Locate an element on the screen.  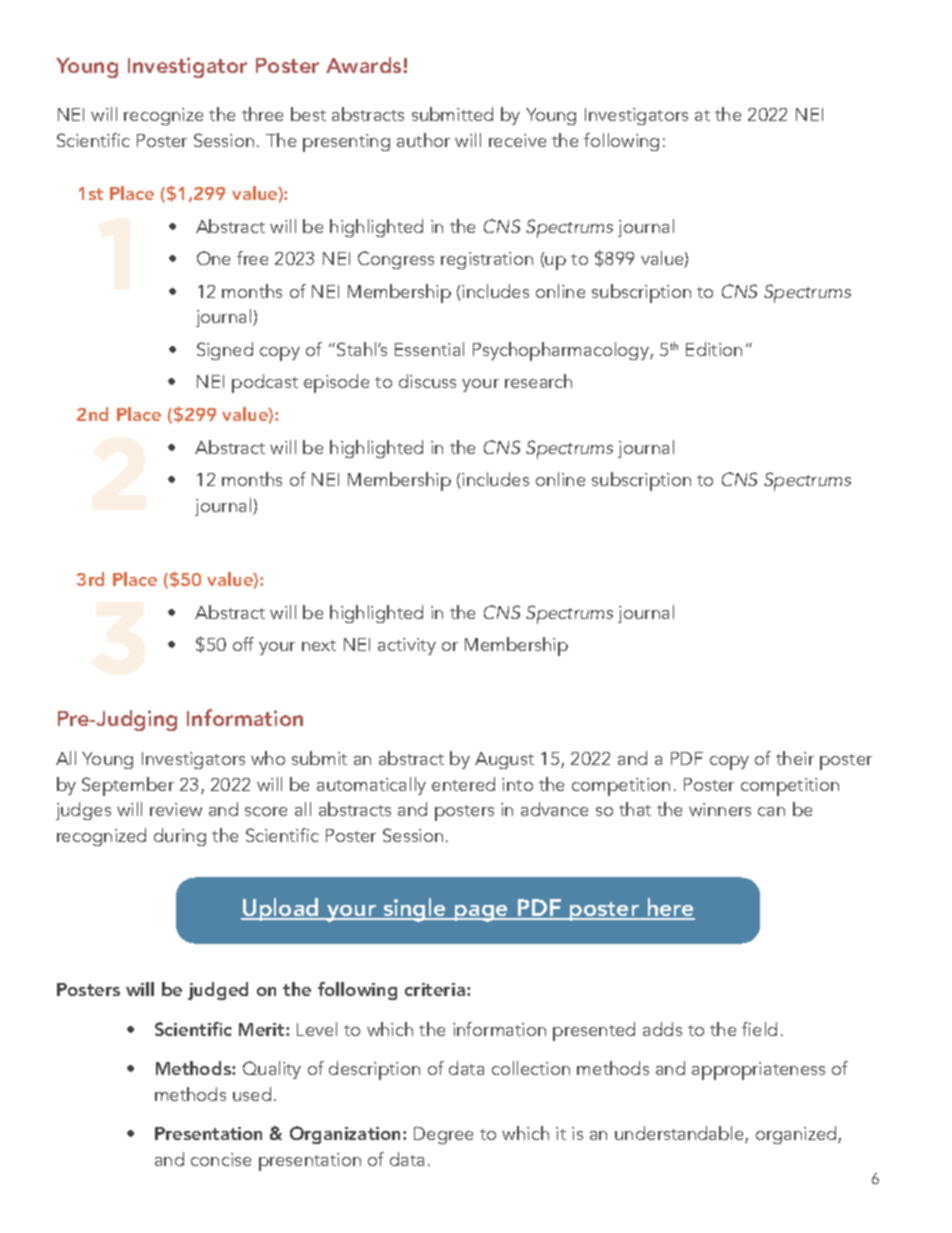
author is located at coordinates (423, 140).
